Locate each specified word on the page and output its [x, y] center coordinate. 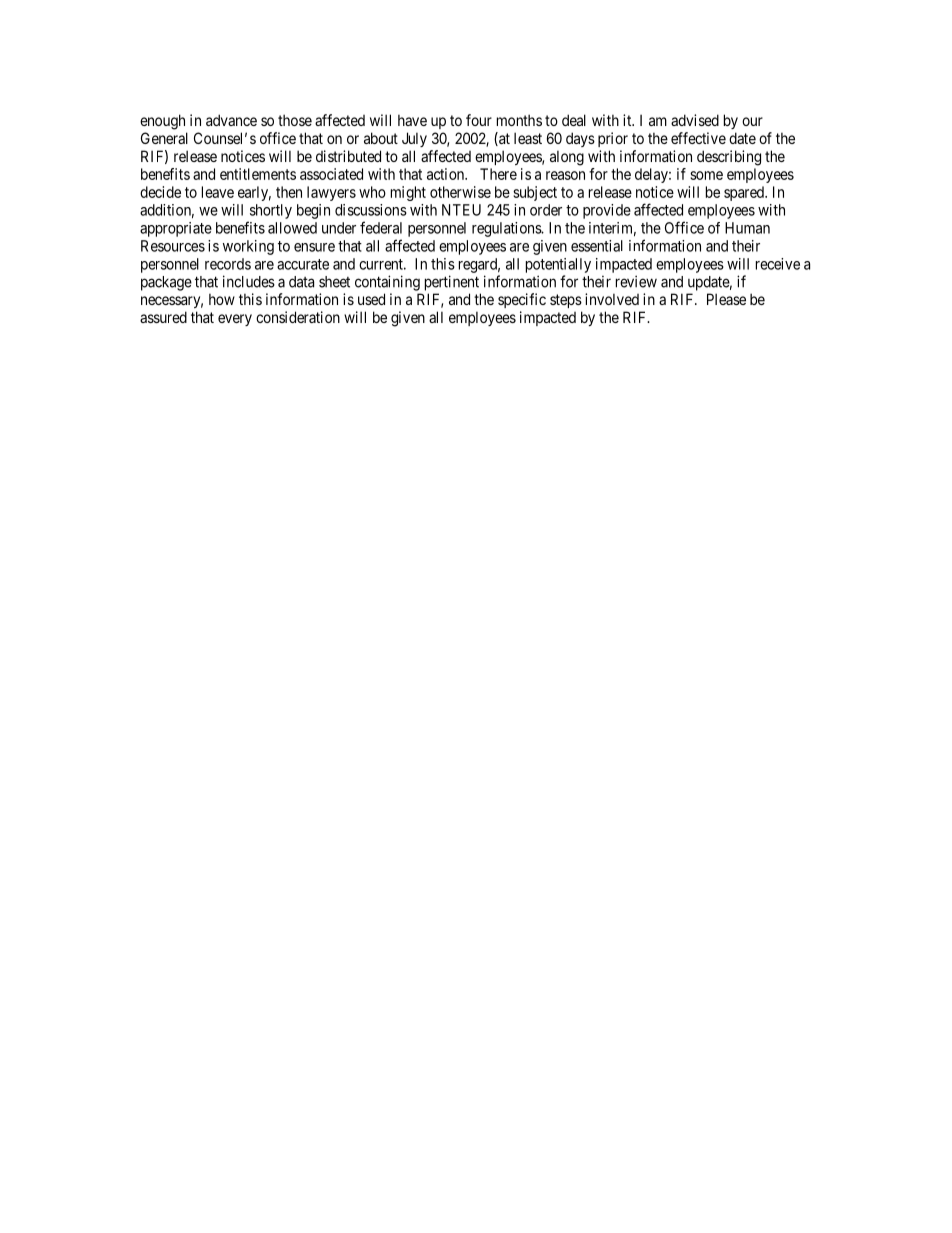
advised [695, 120]
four [479, 120]
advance [231, 120]
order [546, 210]
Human [747, 228]
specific [522, 300]
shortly [271, 211]
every [235, 320]
